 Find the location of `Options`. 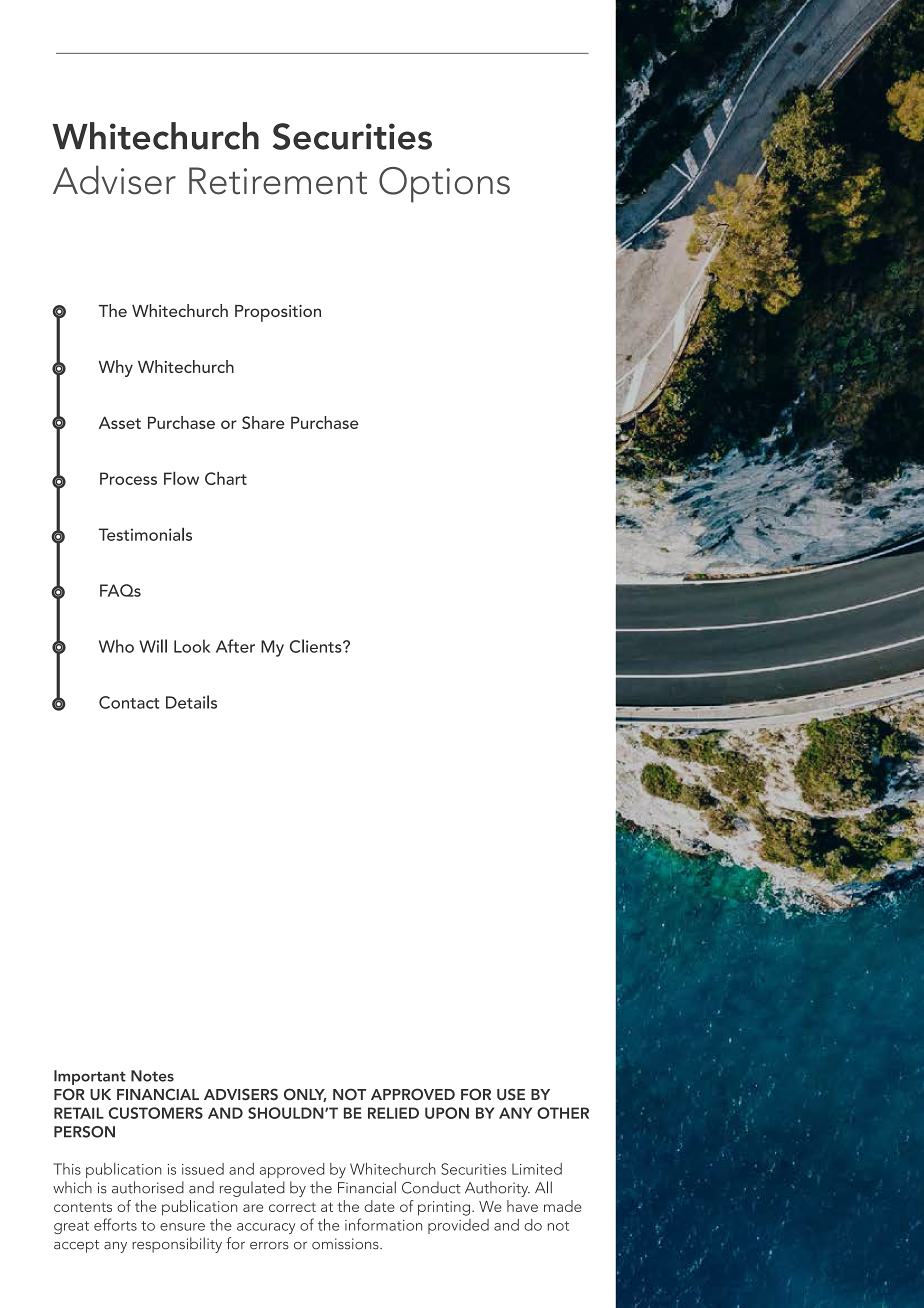

Options is located at coordinates (444, 185).
